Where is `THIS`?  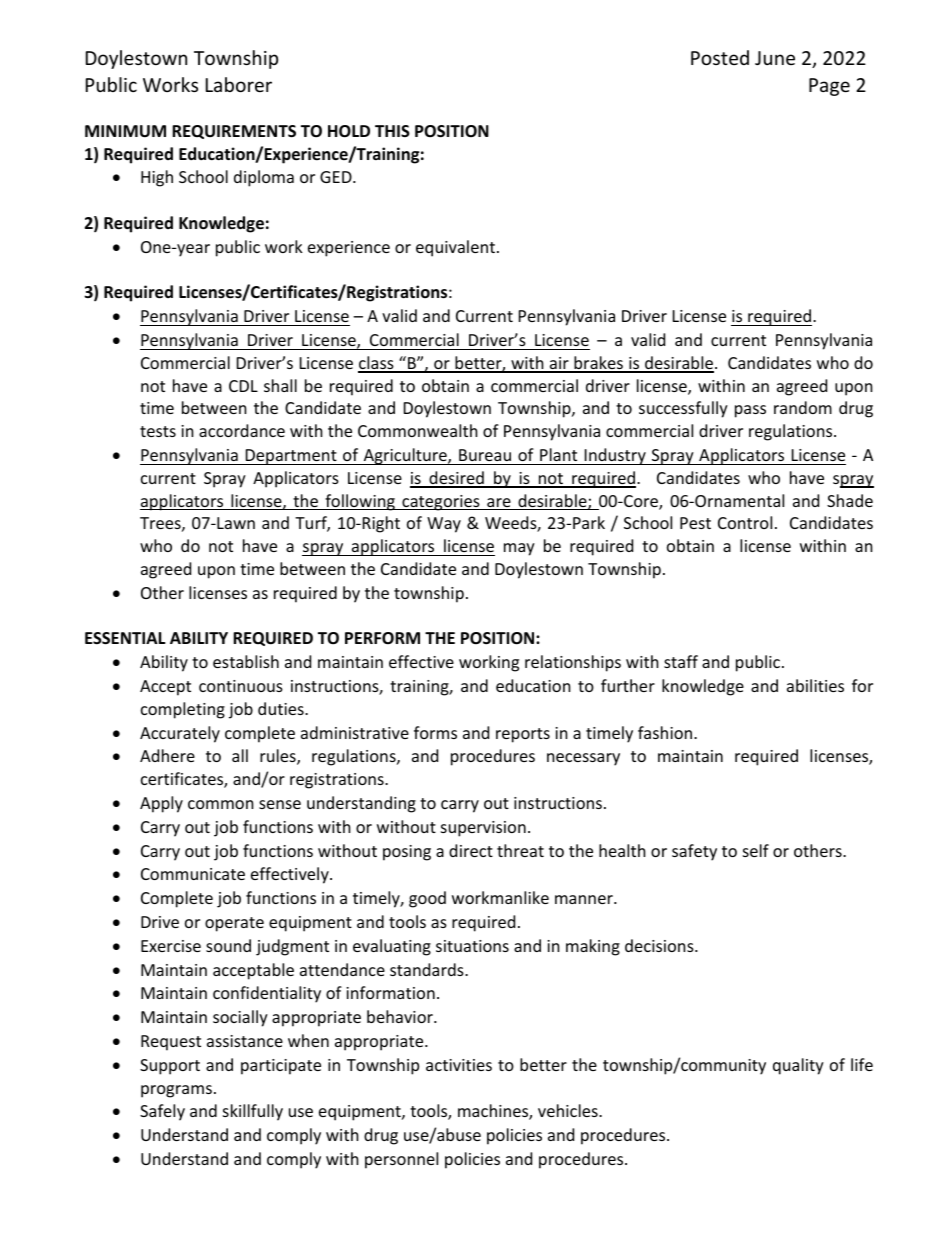 THIS is located at coordinates (392, 131).
